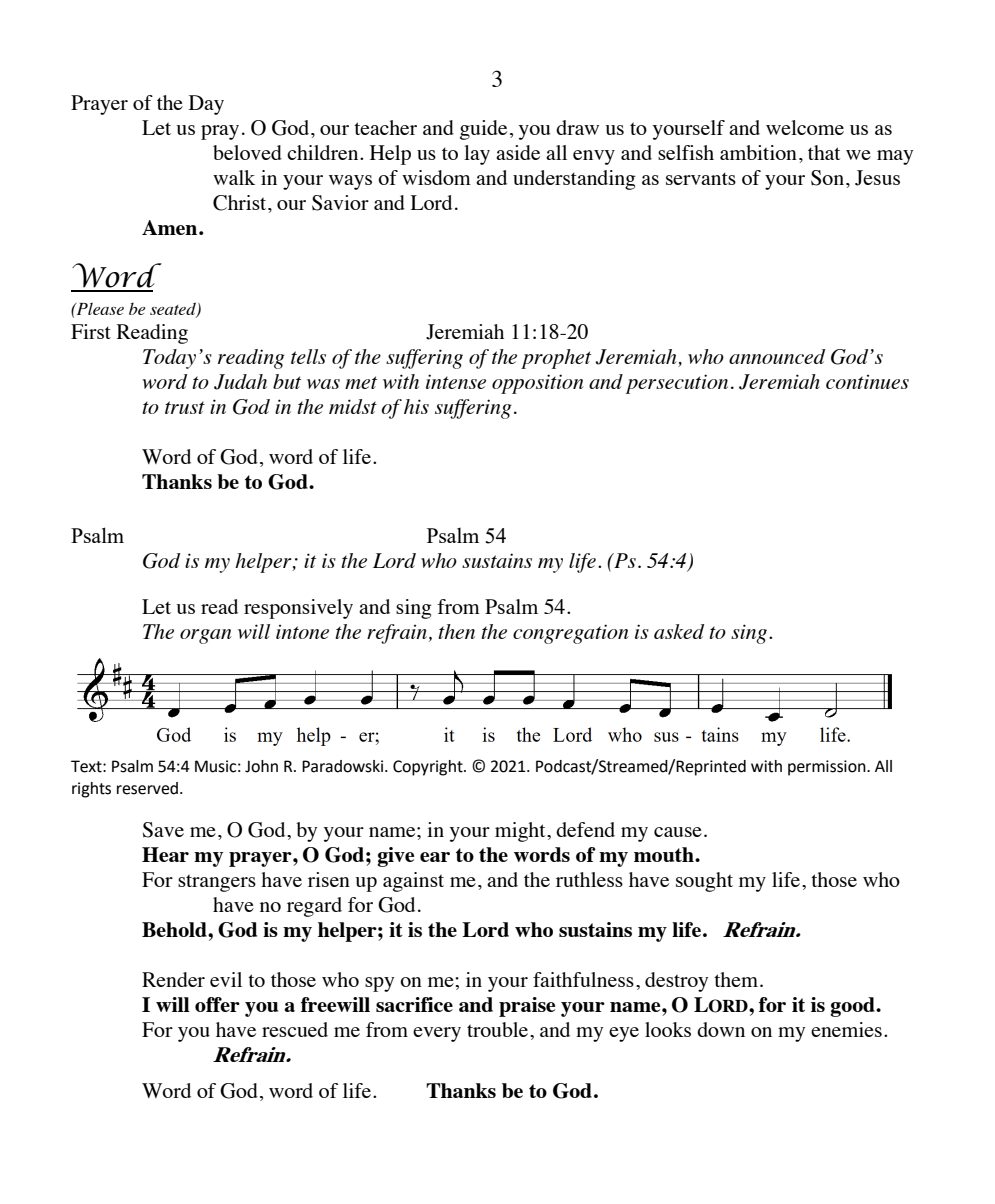  What do you see at coordinates (679, 631) in the screenshot?
I see `asked` at bounding box center [679, 631].
